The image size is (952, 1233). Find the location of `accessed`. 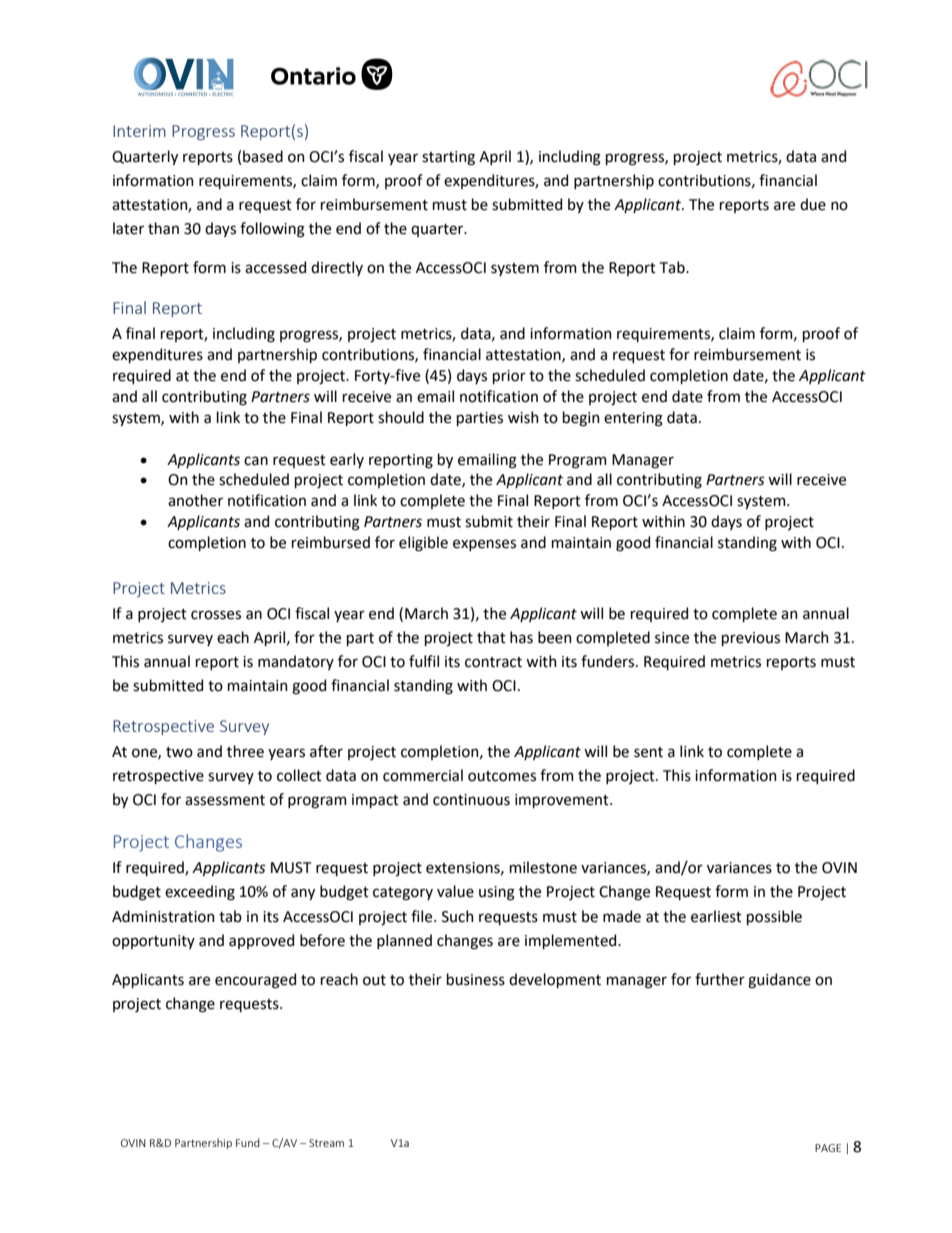

accessed is located at coordinates (275, 267).
